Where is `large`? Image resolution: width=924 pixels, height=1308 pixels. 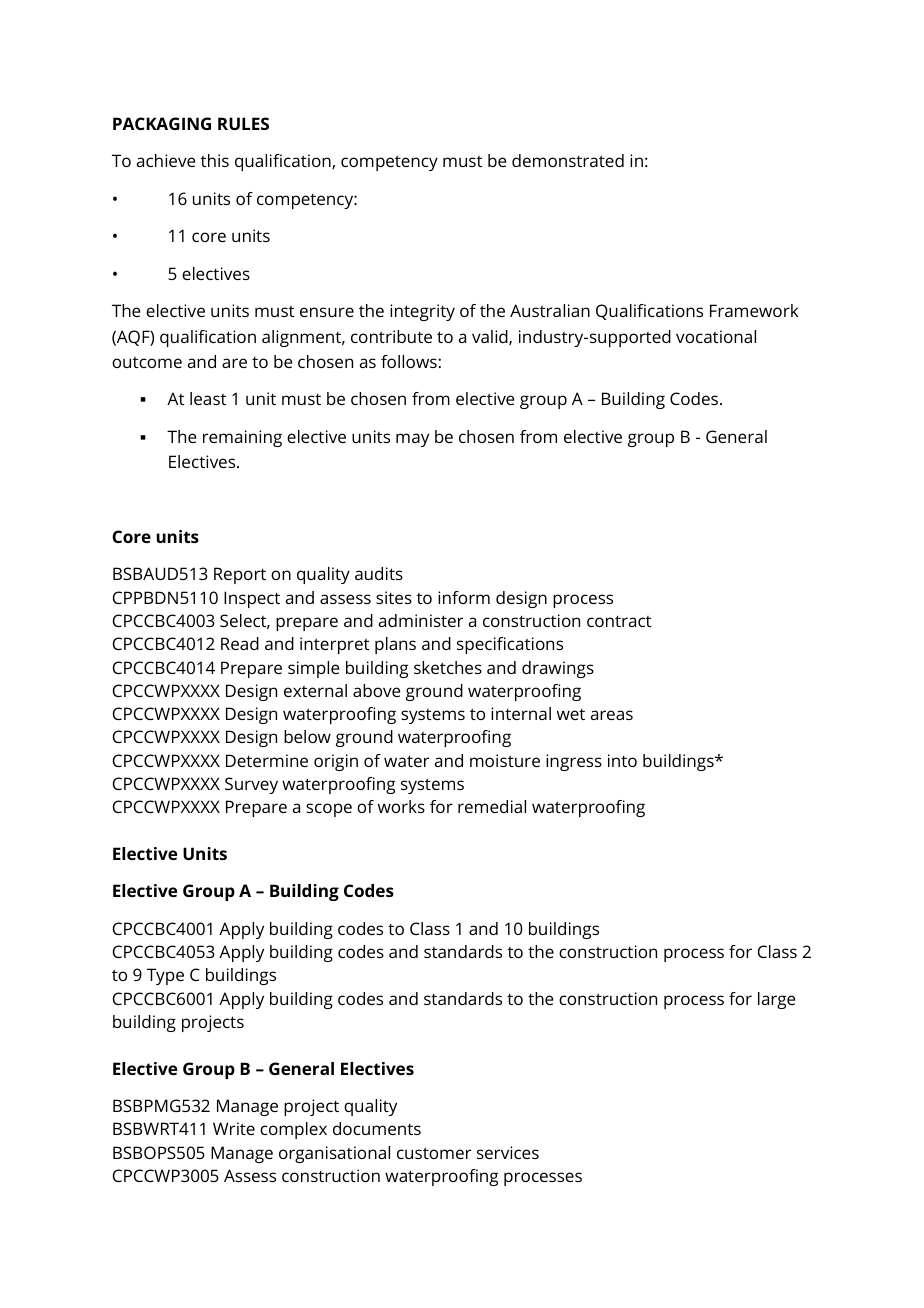
large is located at coordinates (777, 1000).
